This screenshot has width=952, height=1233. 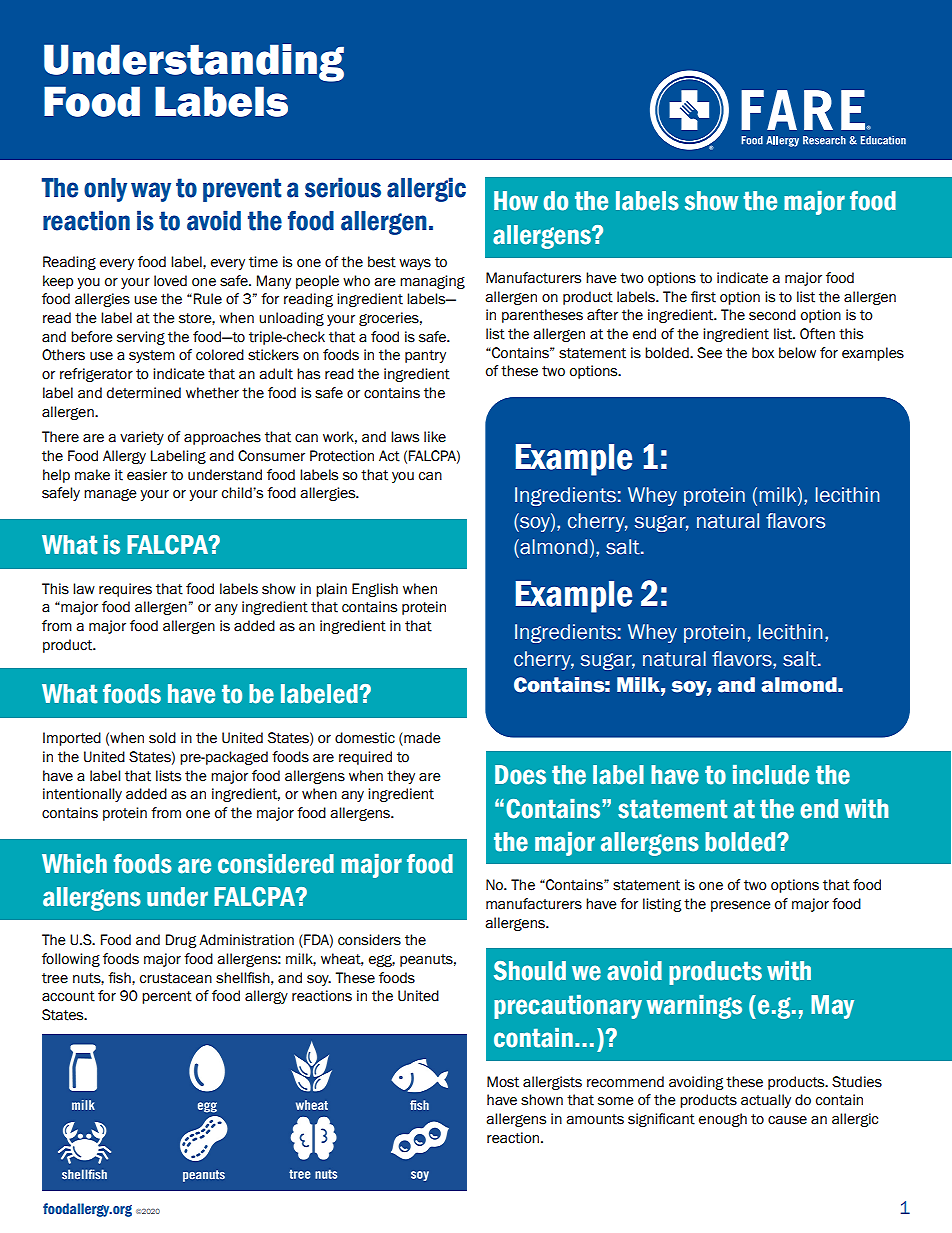 What do you see at coordinates (703, 297) in the screenshot?
I see `first` at bounding box center [703, 297].
